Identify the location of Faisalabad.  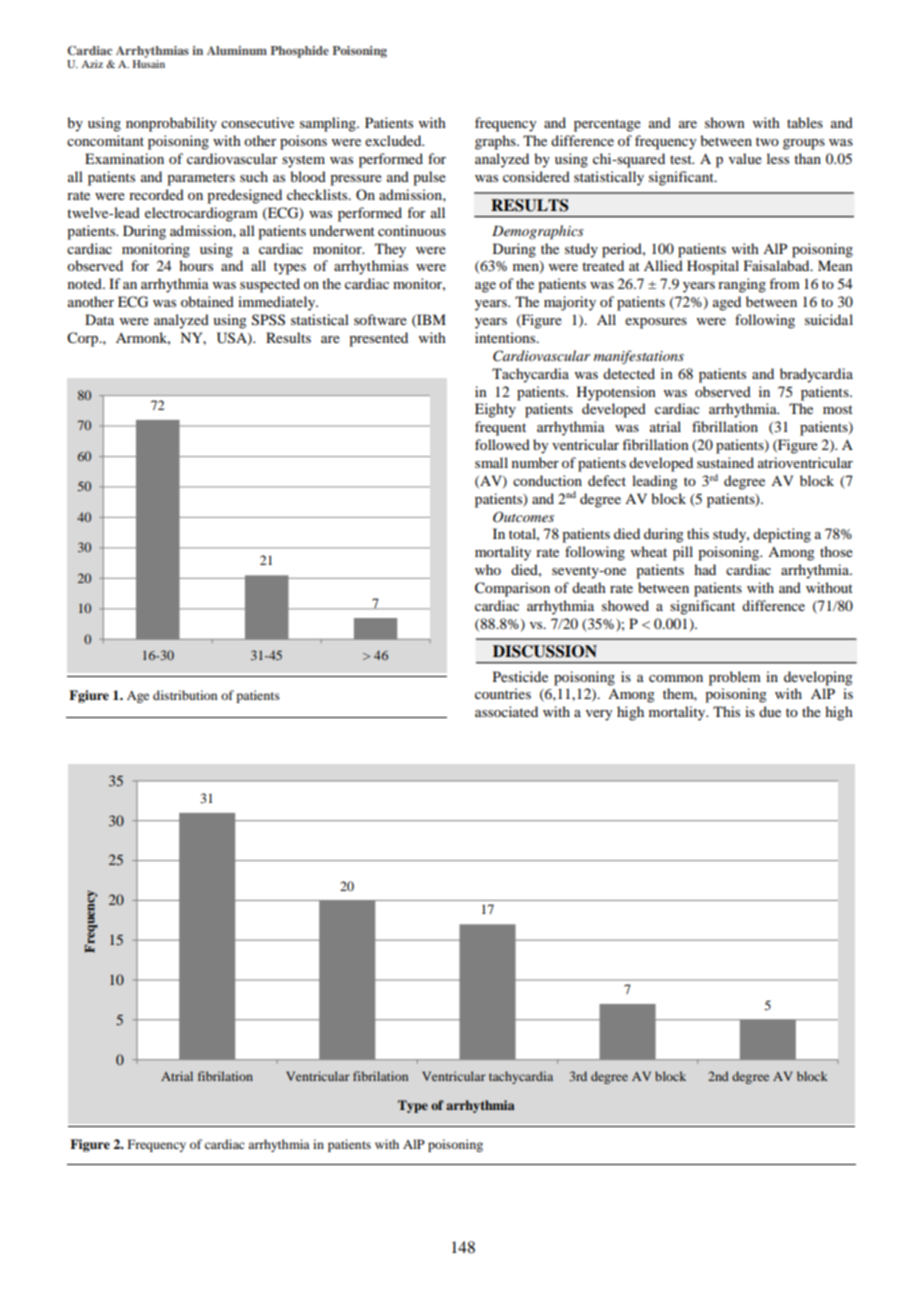
(778, 265).
